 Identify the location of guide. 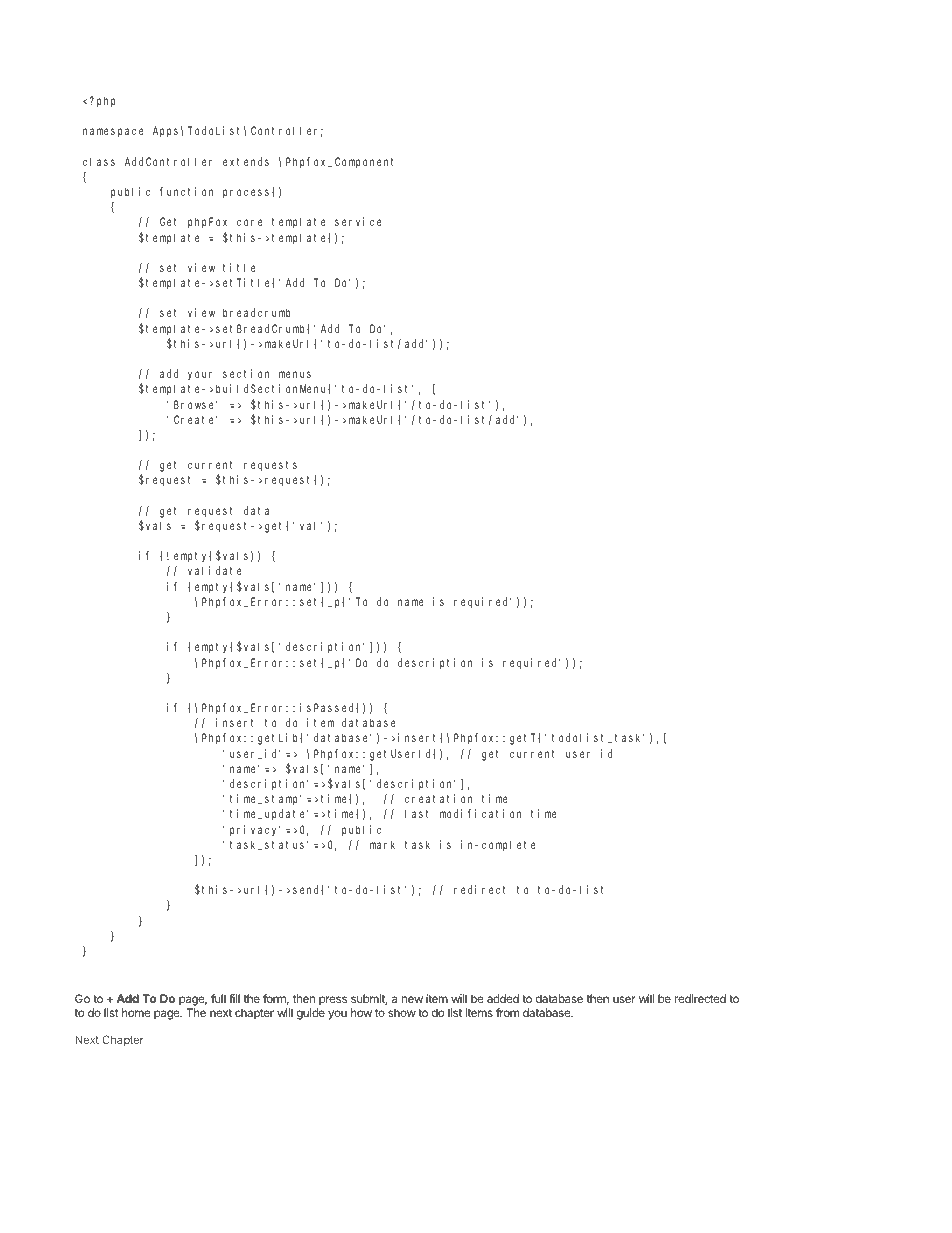
(311, 1014).
